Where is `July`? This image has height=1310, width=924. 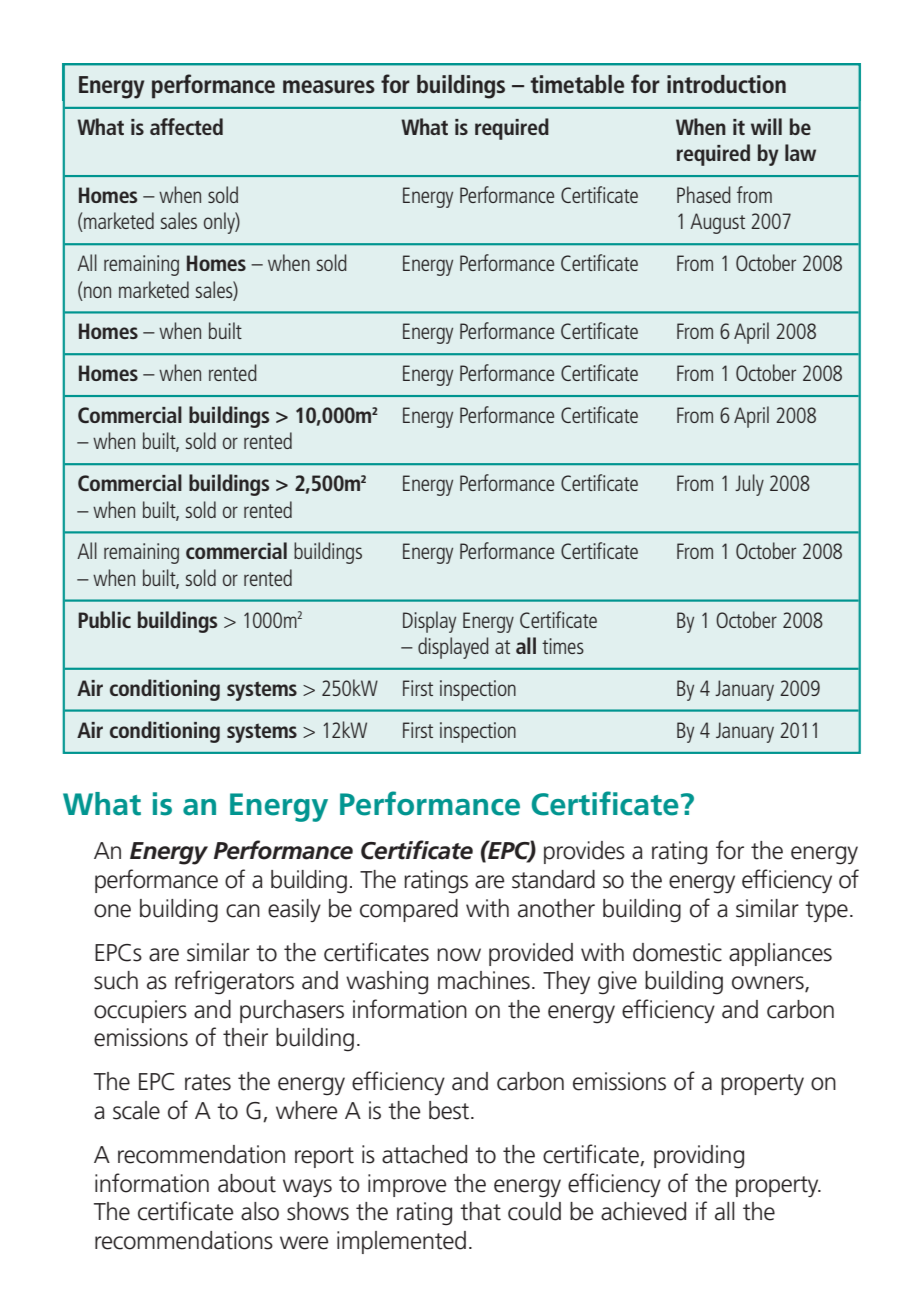 July is located at coordinates (749, 485).
